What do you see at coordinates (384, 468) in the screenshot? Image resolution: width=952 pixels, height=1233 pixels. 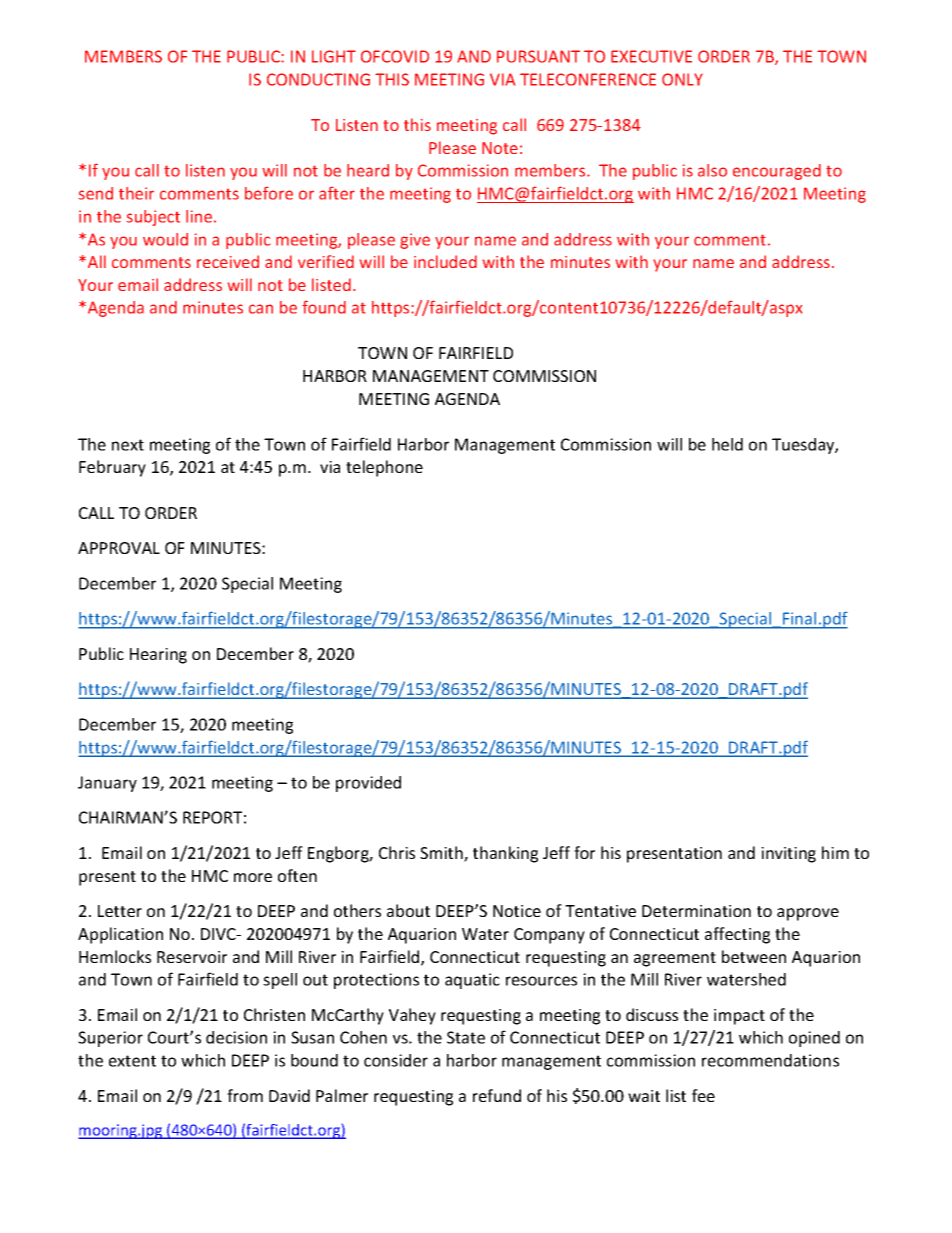 I see `telephone` at bounding box center [384, 468].
